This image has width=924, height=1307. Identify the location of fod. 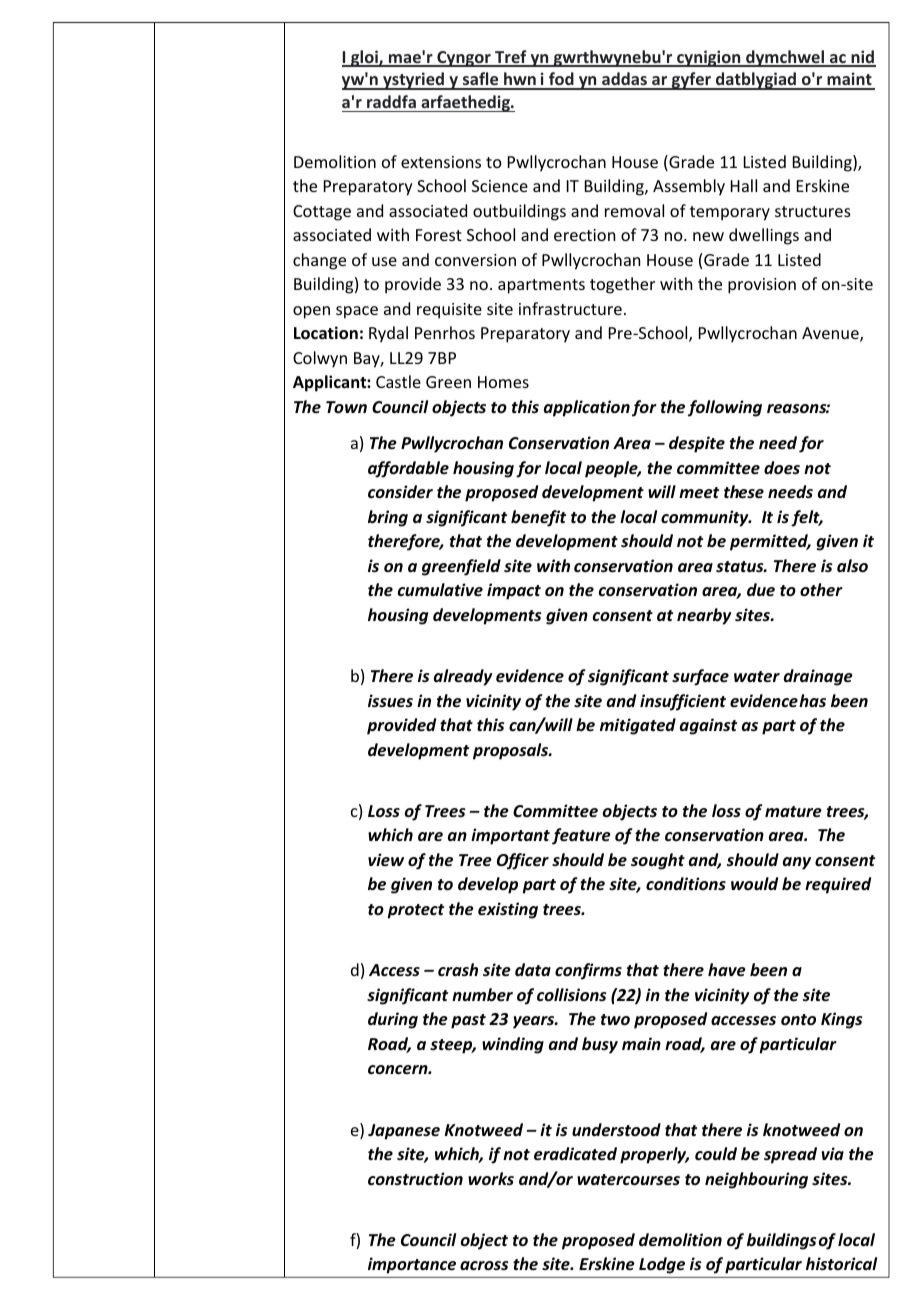
(561, 80).
